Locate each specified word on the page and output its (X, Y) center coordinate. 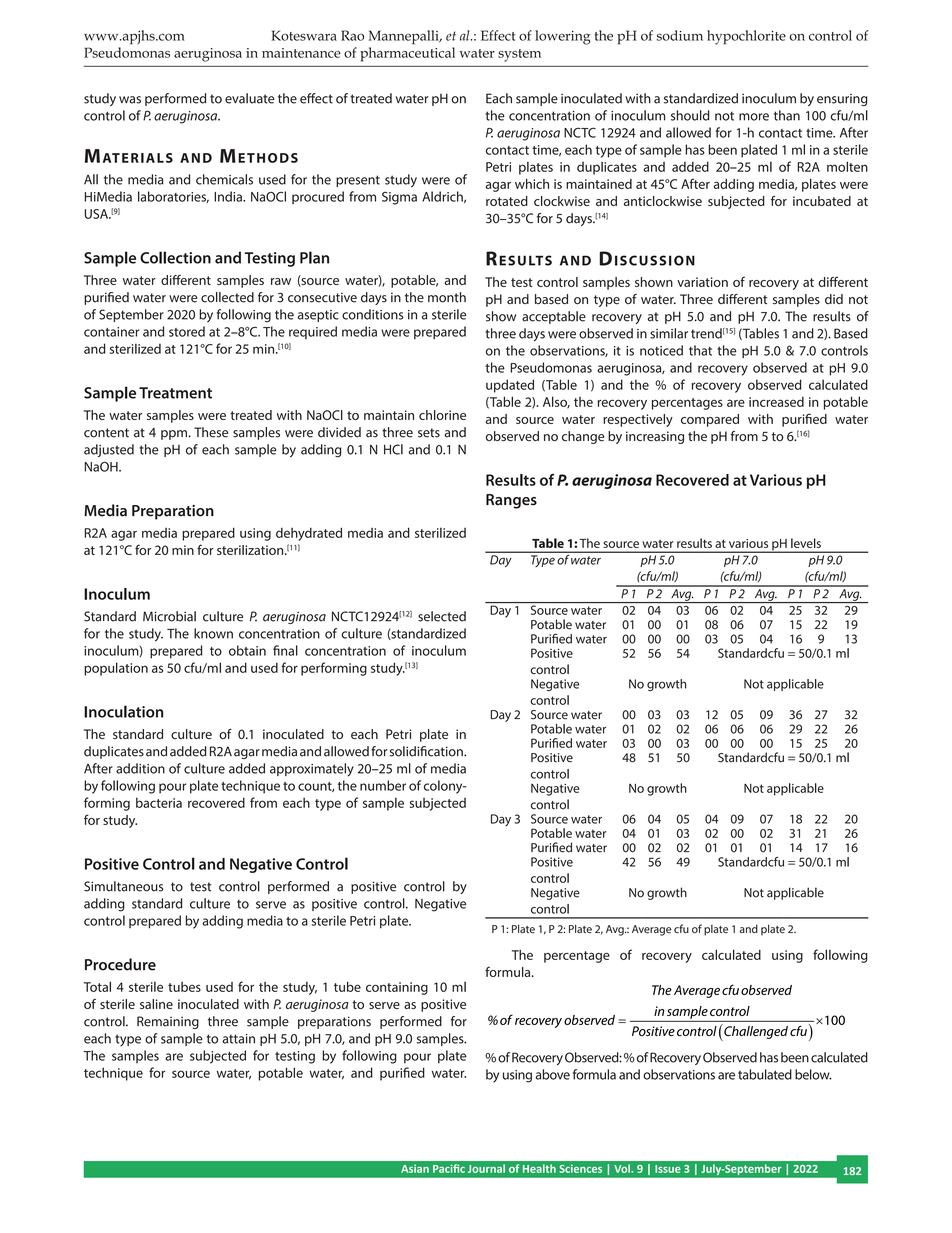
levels (806, 543)
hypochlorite (746, 37)
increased (776, 402)
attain (238, 1039)
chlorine (442, 415)
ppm (175, 435)
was (130, 100)
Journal (486, 1168)
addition (140, 768)
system (519, 55)
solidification (427, 751)
